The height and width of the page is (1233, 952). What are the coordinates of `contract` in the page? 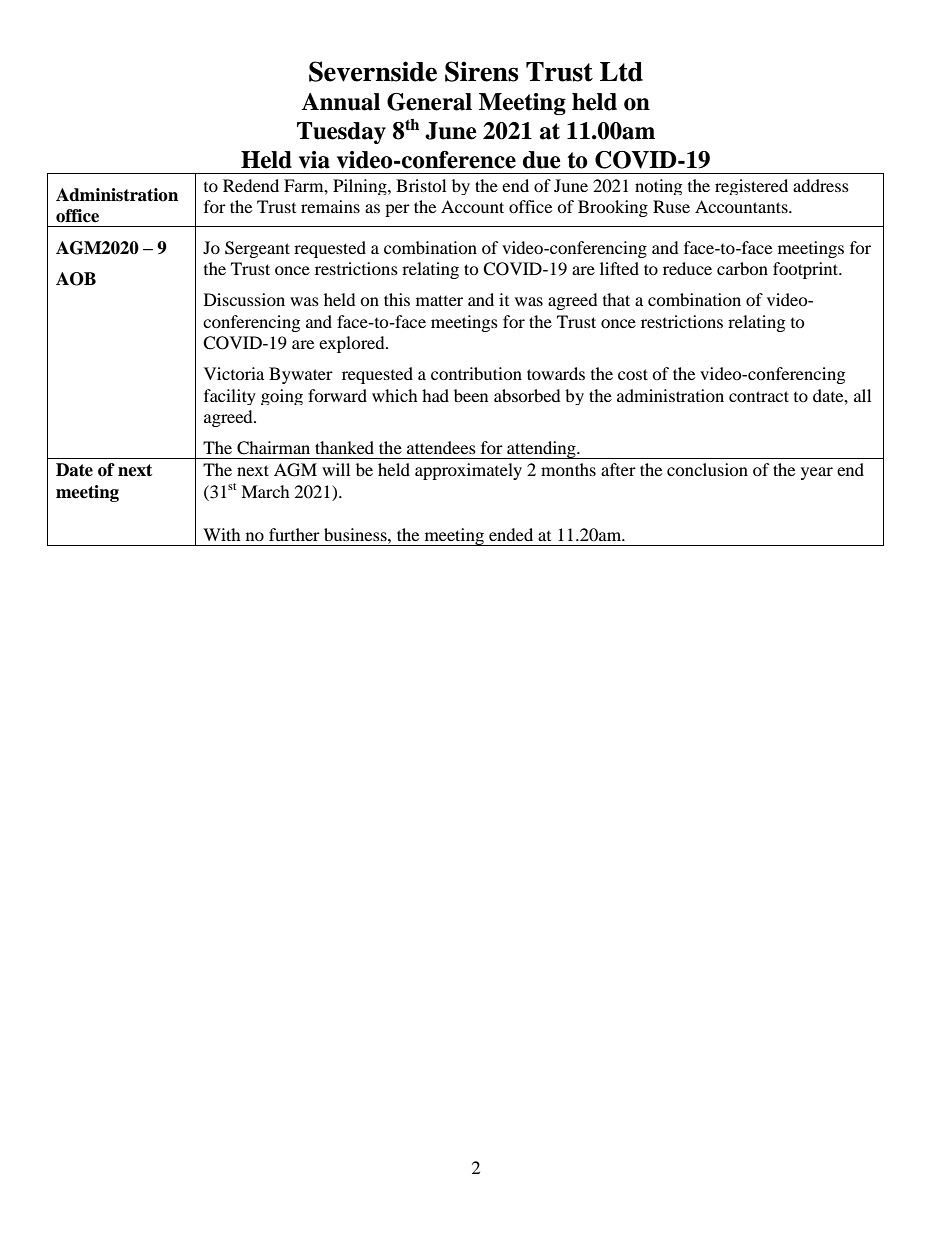 It's located at (759, 396).
